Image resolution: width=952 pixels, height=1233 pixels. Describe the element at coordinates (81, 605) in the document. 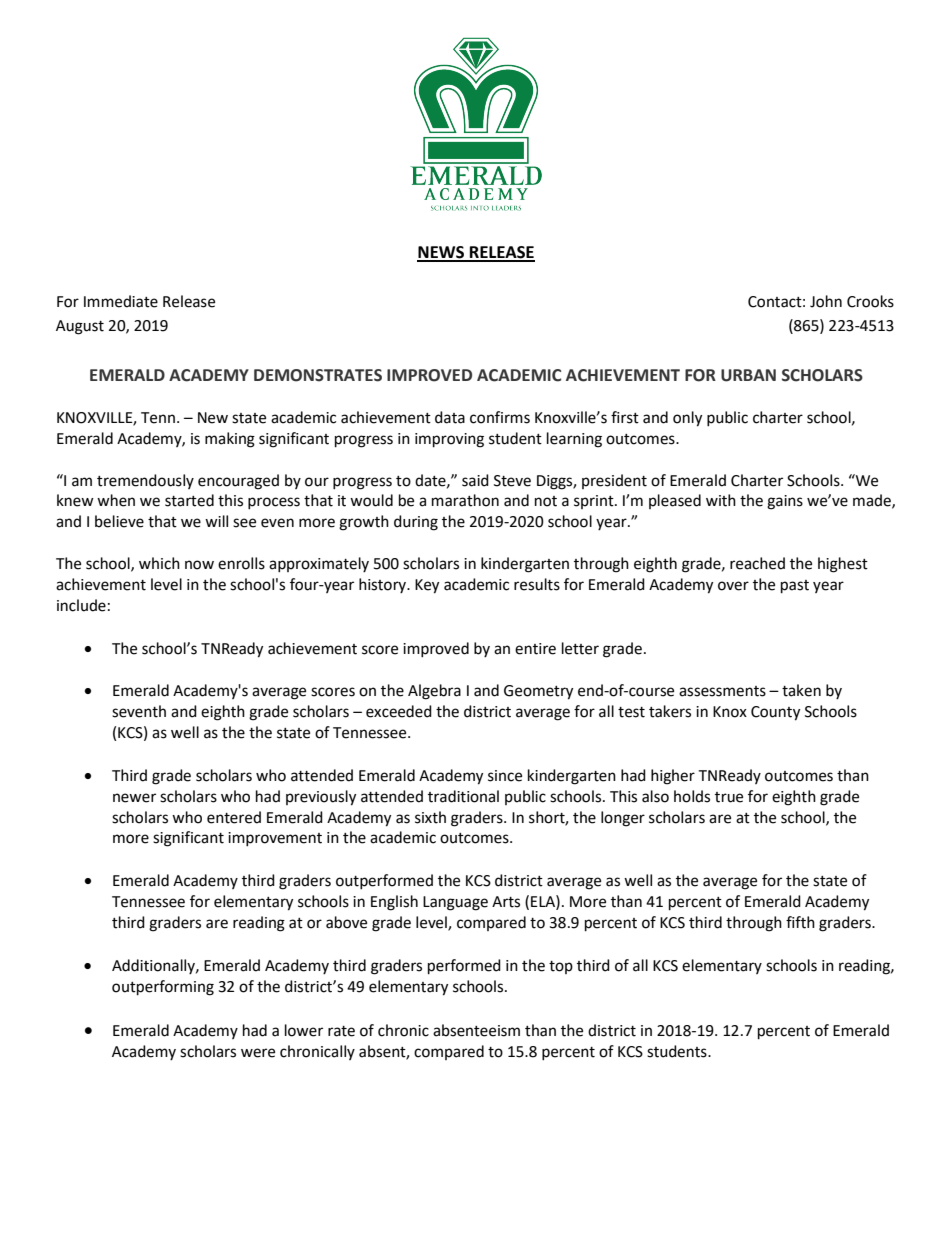

I see `include` at that location.
